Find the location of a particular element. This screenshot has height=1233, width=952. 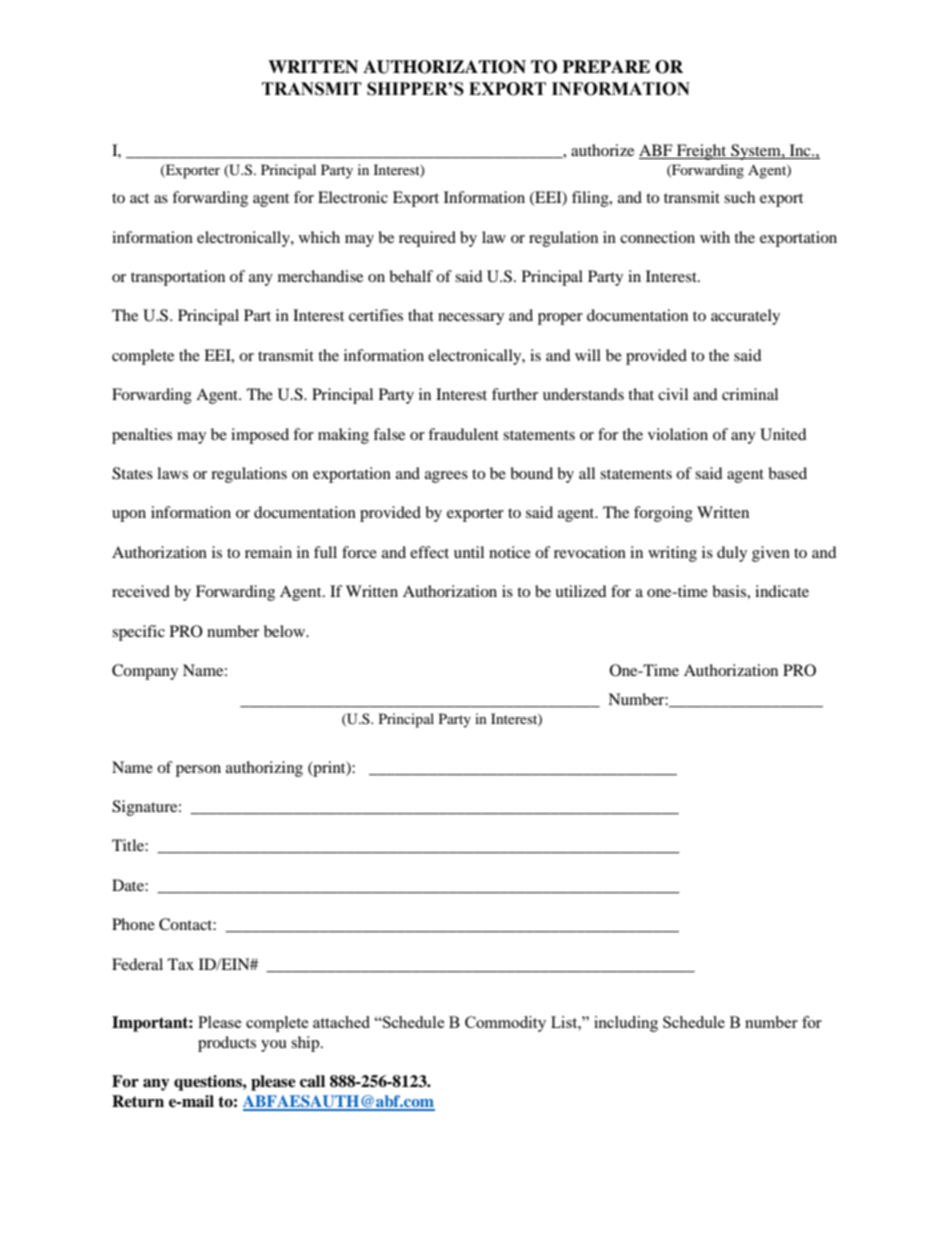

authorizing is located at coordinates (264, 769).
